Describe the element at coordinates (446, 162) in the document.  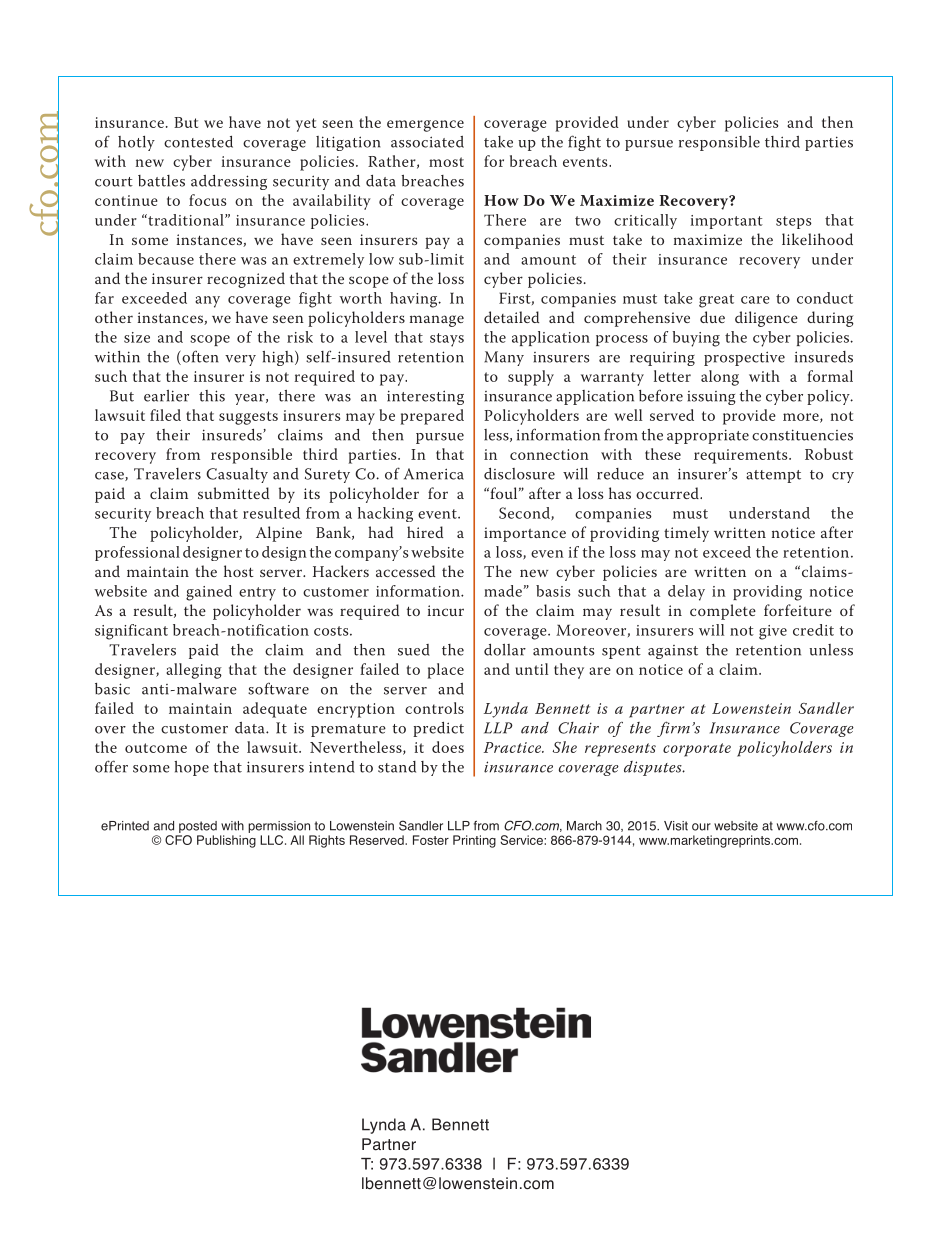
I see `most` at that location.
